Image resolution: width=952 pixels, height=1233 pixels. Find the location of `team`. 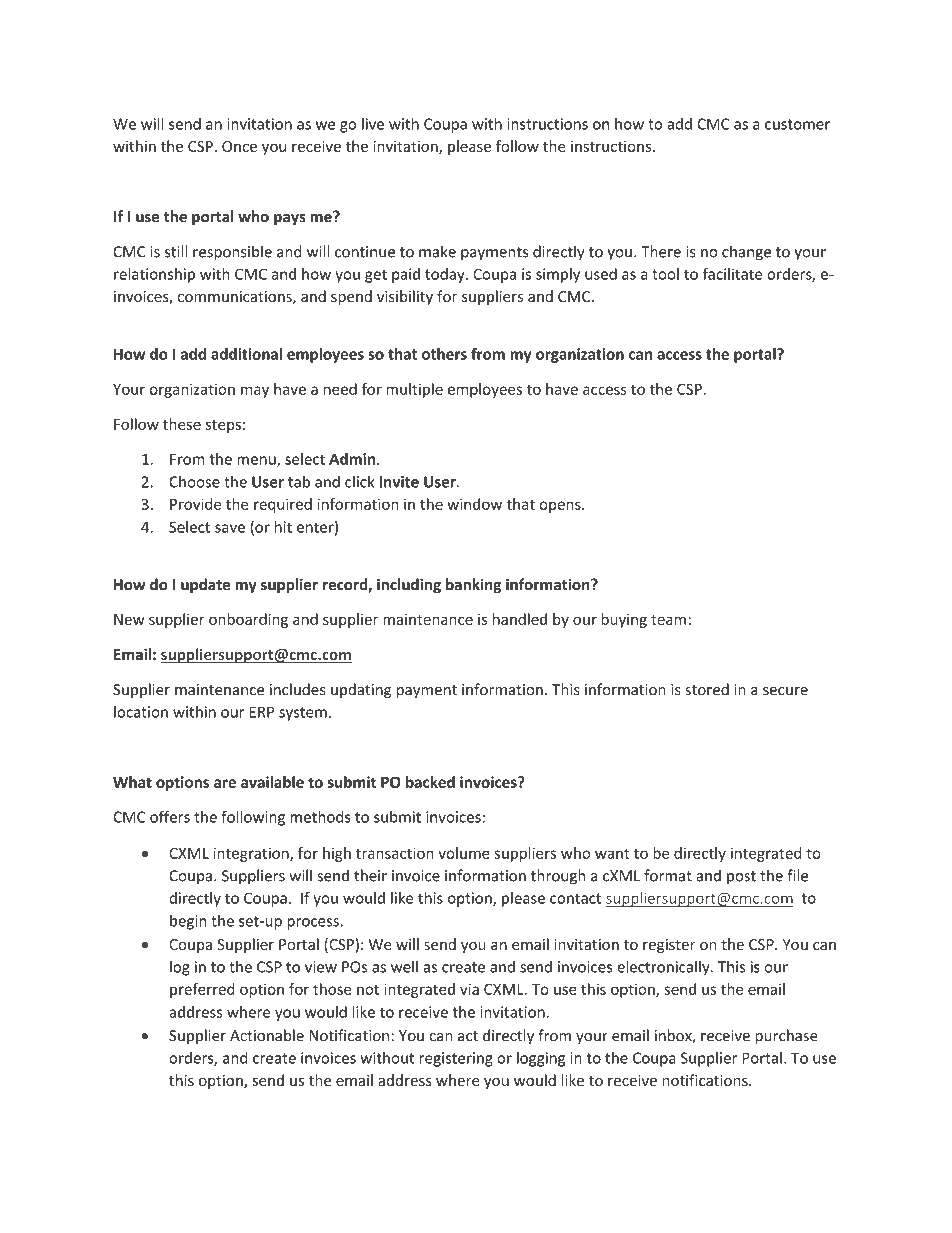

team is located at coordinates (668, 620).
